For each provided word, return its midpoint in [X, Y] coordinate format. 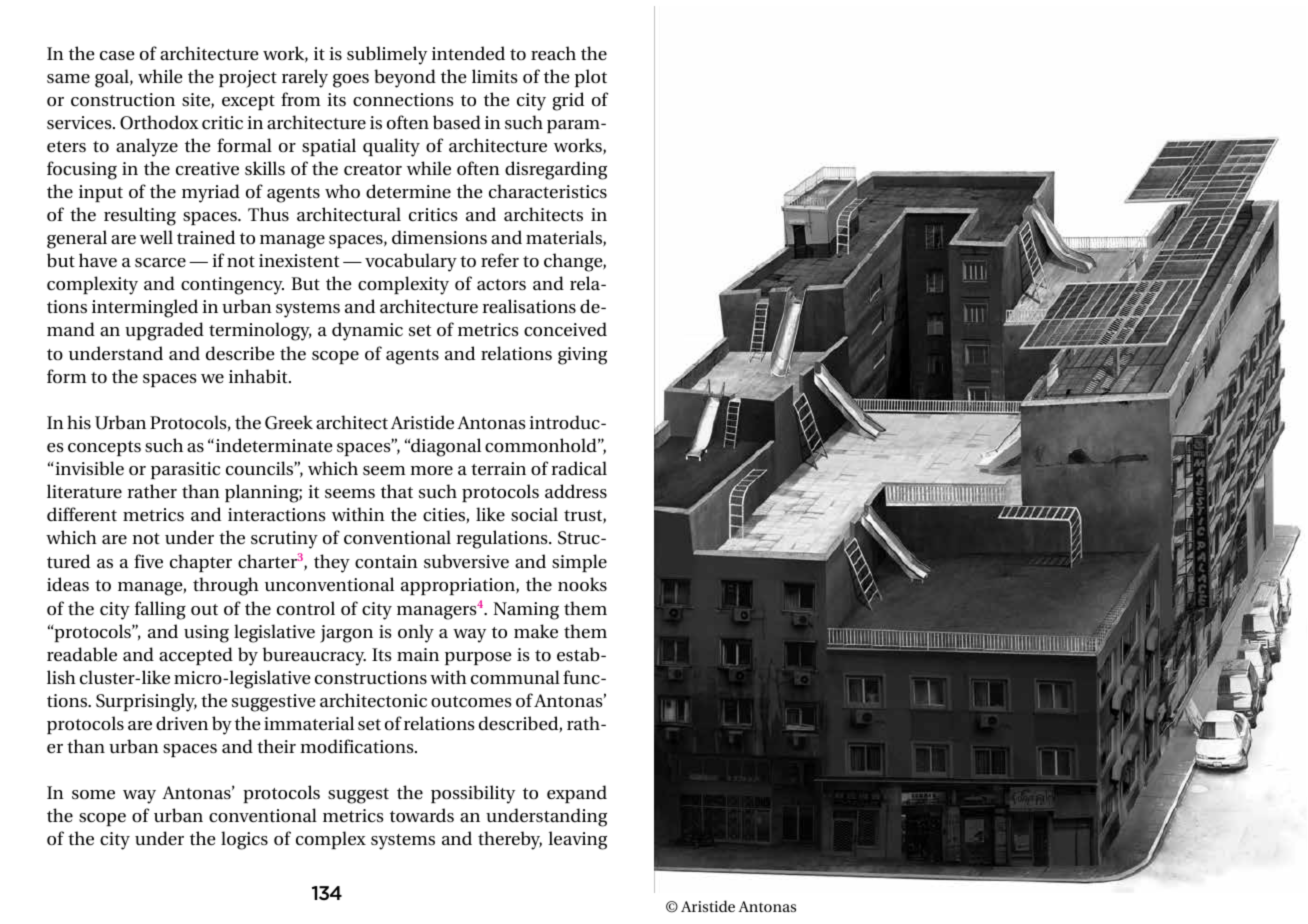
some [93, 795]
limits [495, 76]
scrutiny [284, 540]
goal [113, 78]
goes [351, 81]
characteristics [548, 191]
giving [582, 356]
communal [515, 677]
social [534, 514]
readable [82, 654]
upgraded [164, 331]
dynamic [367, 331]
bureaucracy [314, 656]
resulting [140, 216]
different [82, 514]
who [342, 191]
